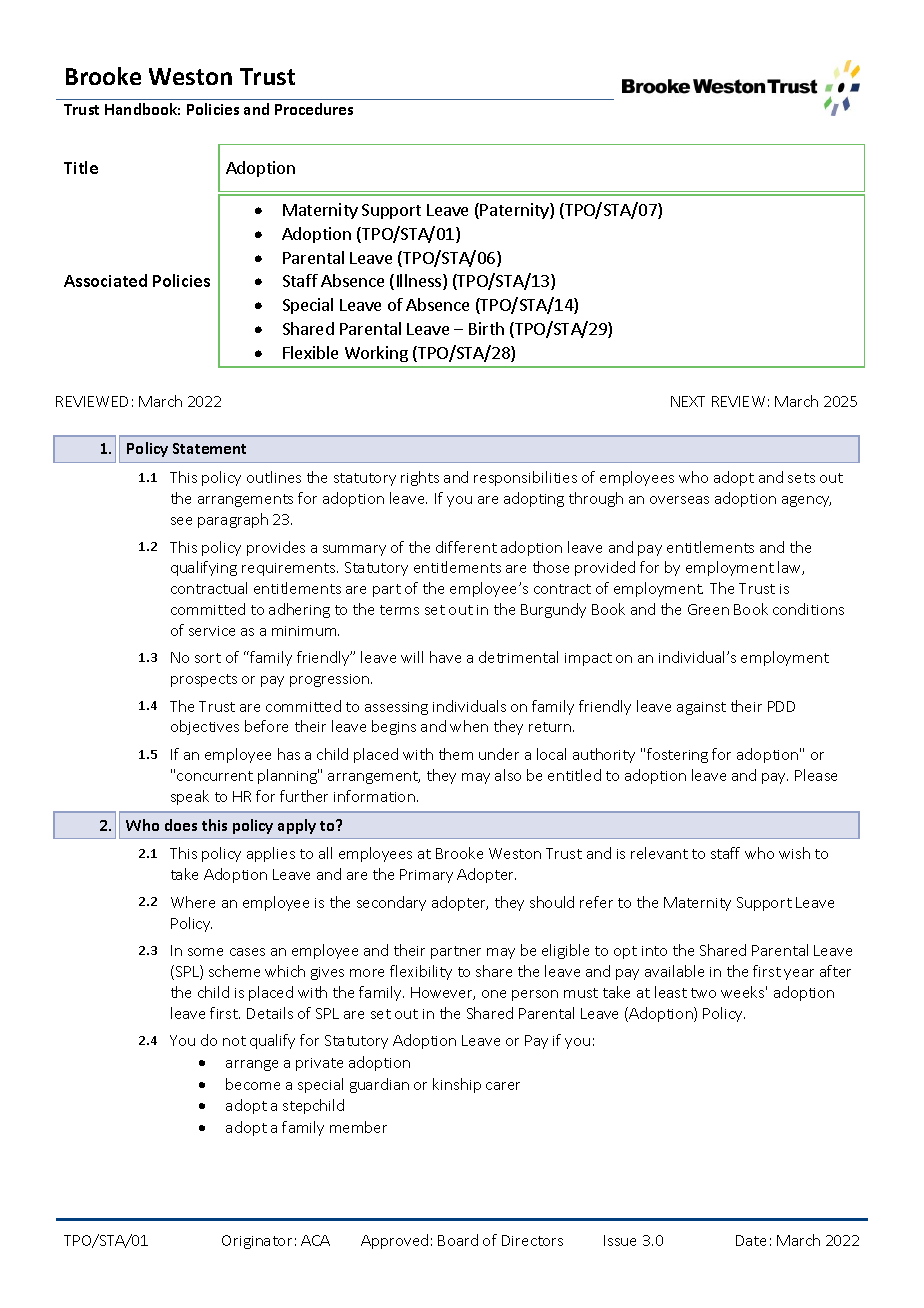 This screenshot has height=1308, width=924. I want to click on Originator, so click(257, 1242).
